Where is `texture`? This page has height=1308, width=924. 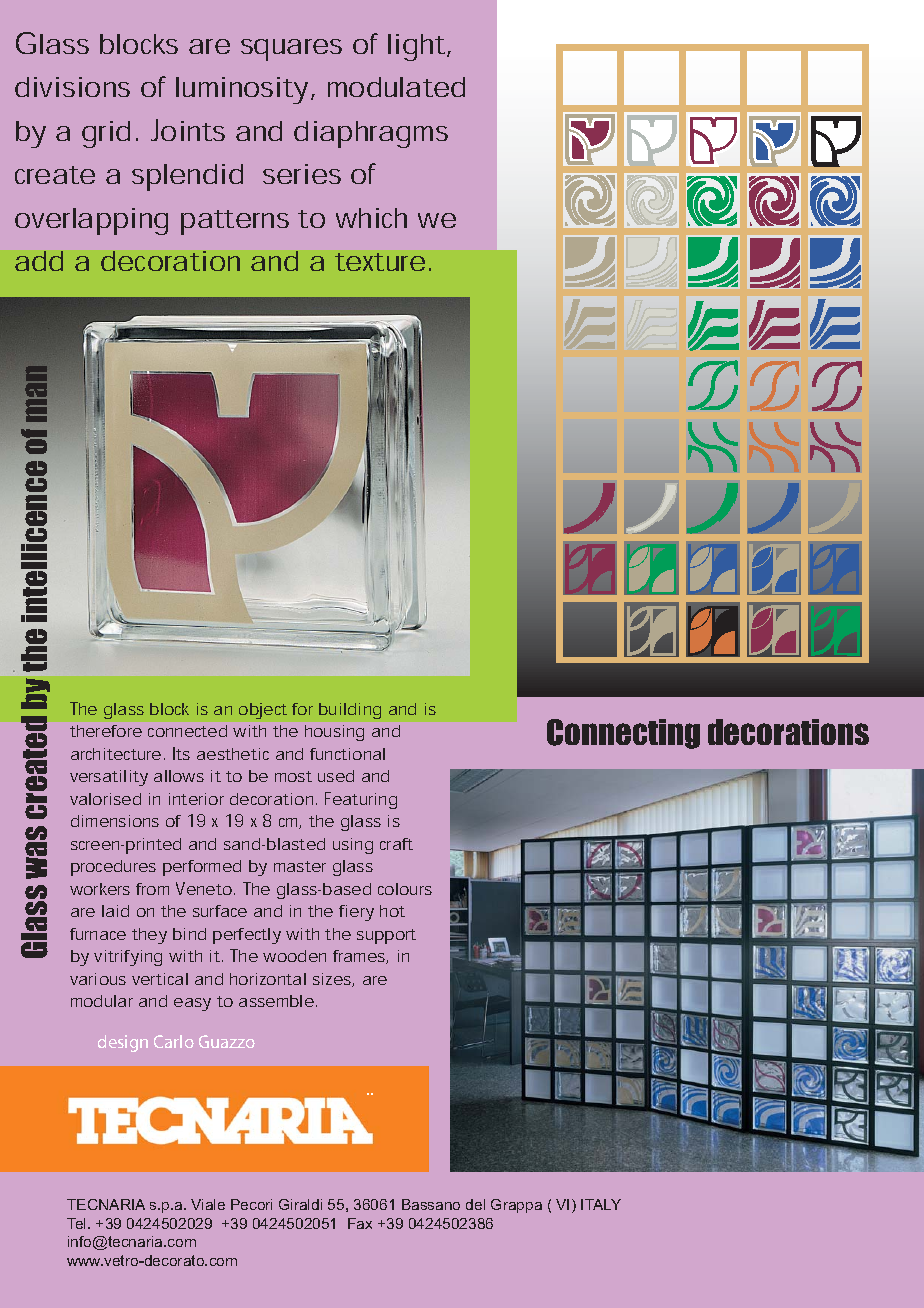 texture is located at coordinates (380, 262).
